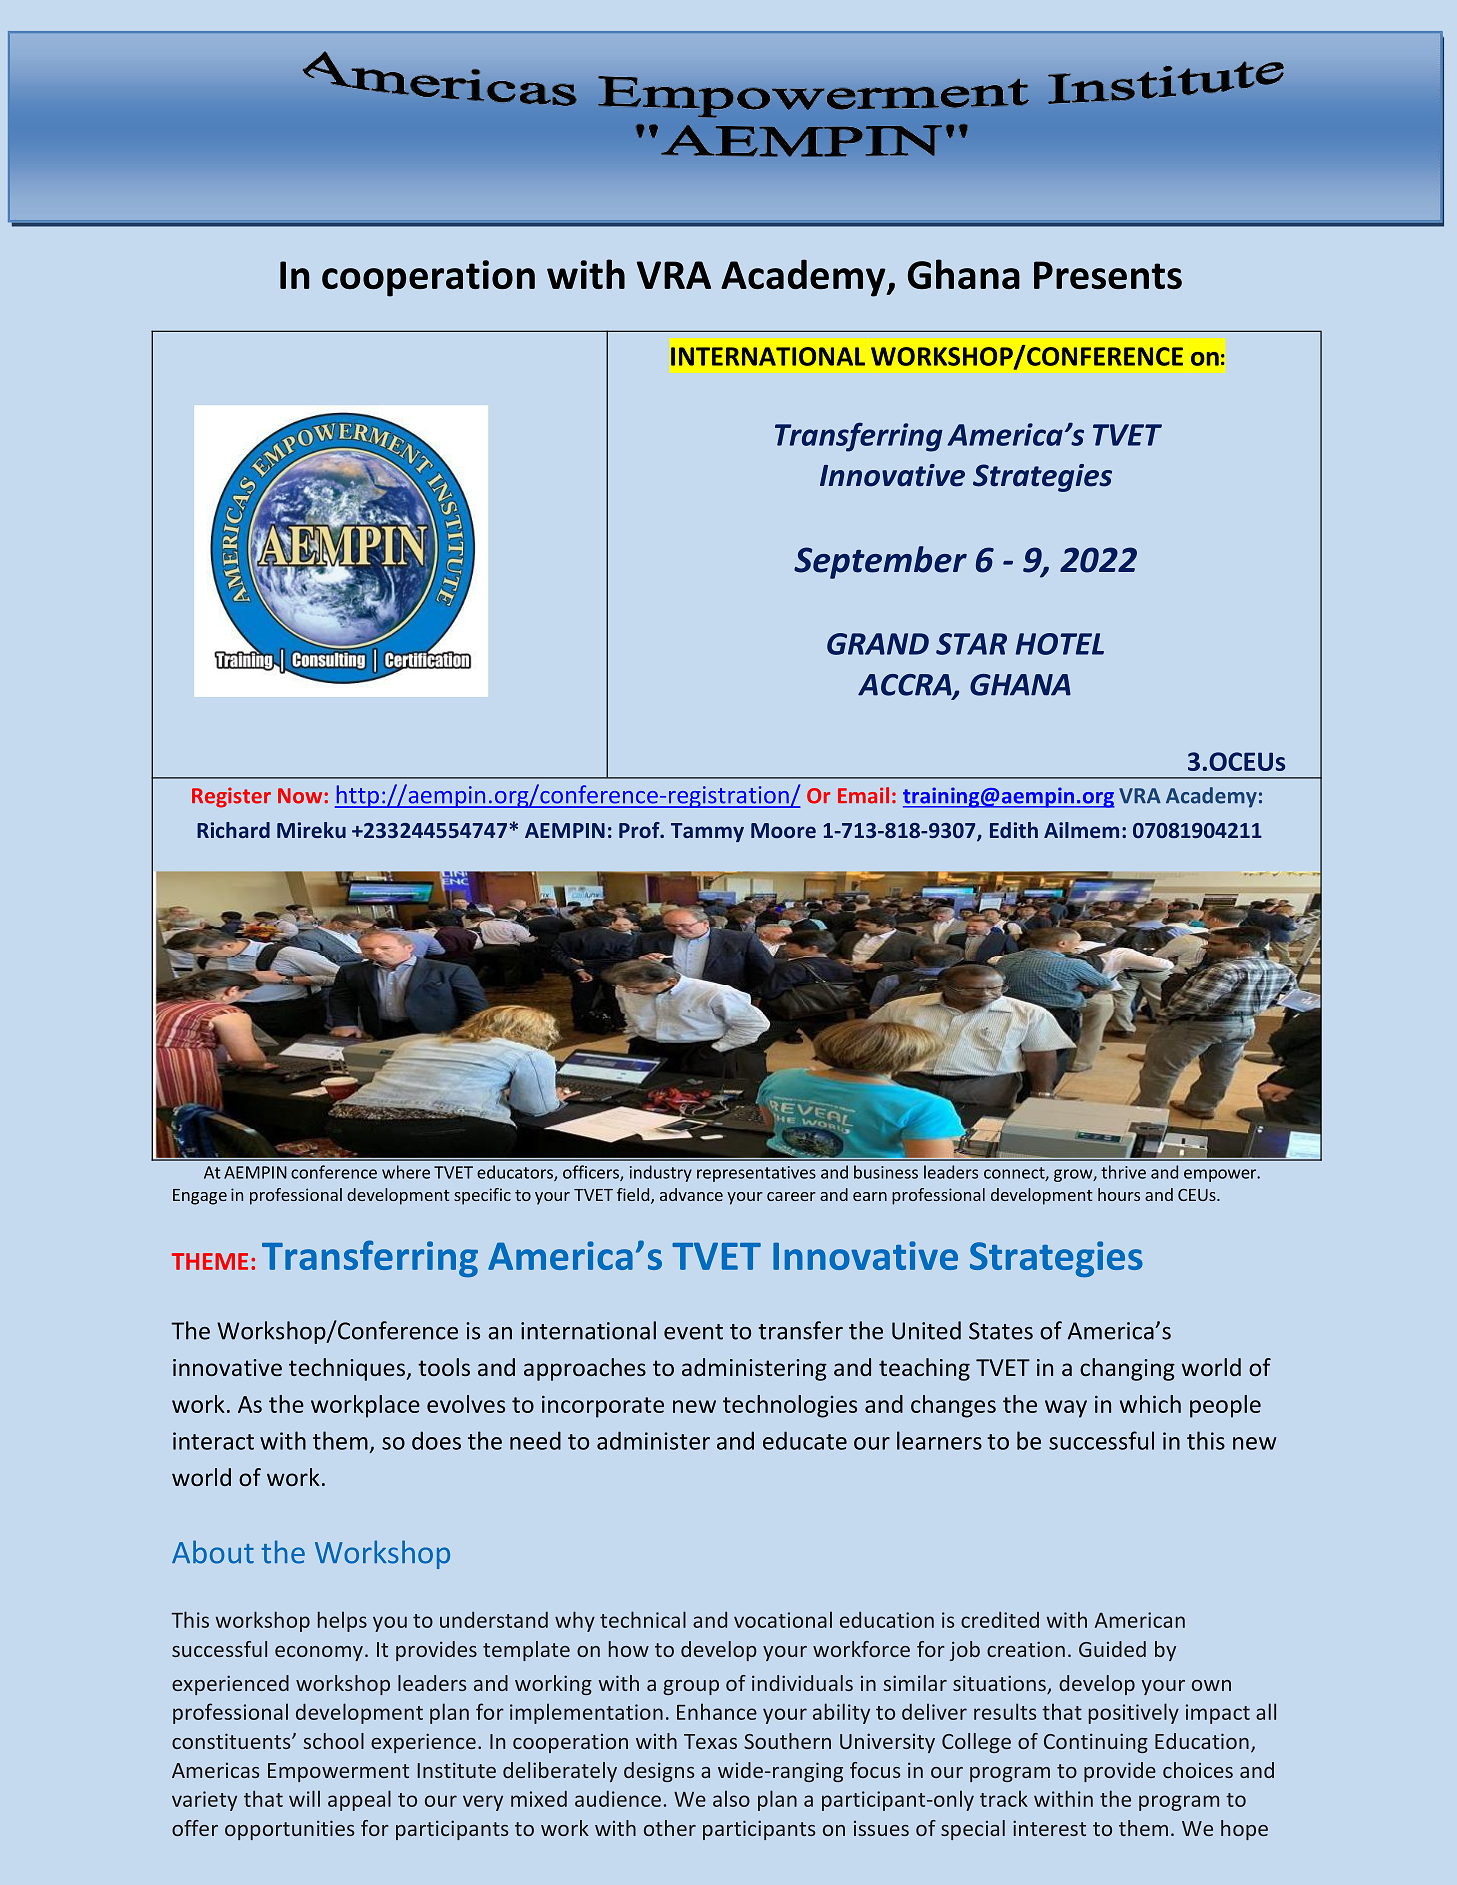  What do you see at coordinates (880, 562) in the screenshot?
I see `September` at bounding box center [880, 562].
